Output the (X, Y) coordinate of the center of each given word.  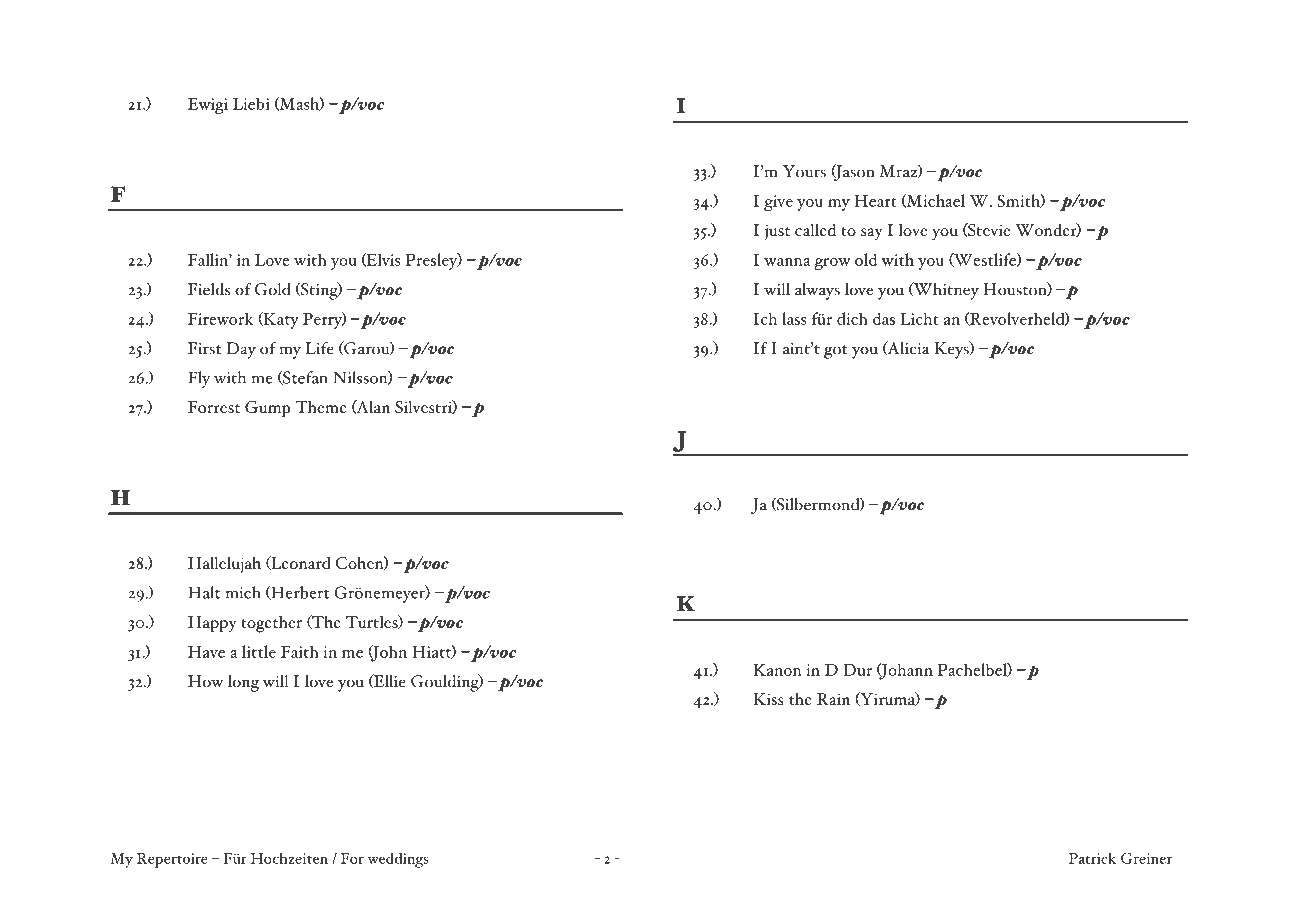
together (271, 624)
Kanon (777, 670)
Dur (857, 670)
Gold (273, 289)
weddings (398, 860)
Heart (875, 201)
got (836, 352)
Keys (952, 350)
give (778, 203)
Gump (268, 409)
